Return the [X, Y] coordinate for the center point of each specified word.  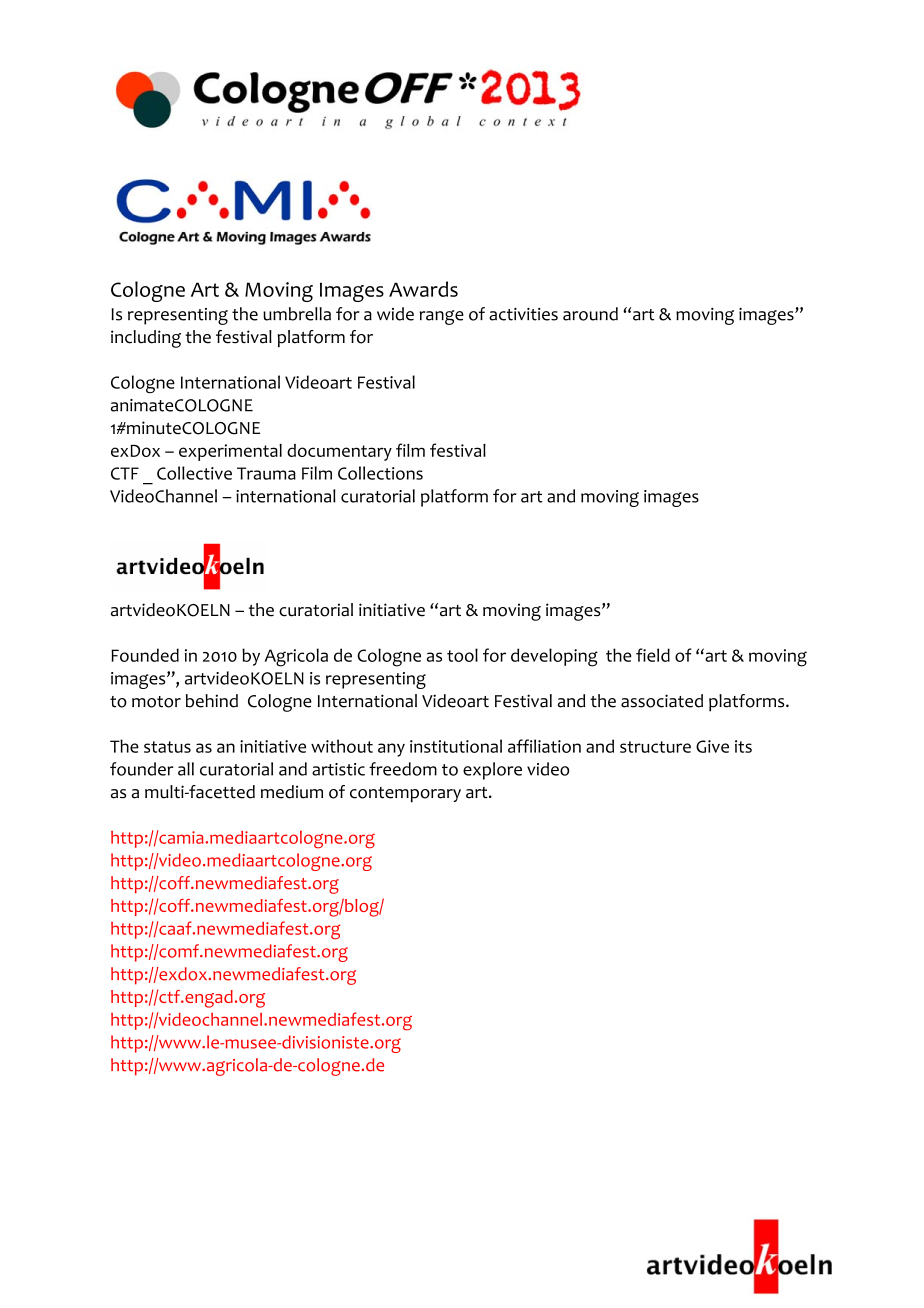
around [590, 314]
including [146, 339]
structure [655, 747]
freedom [403, 769]
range [442, 317]
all [186, 769]
